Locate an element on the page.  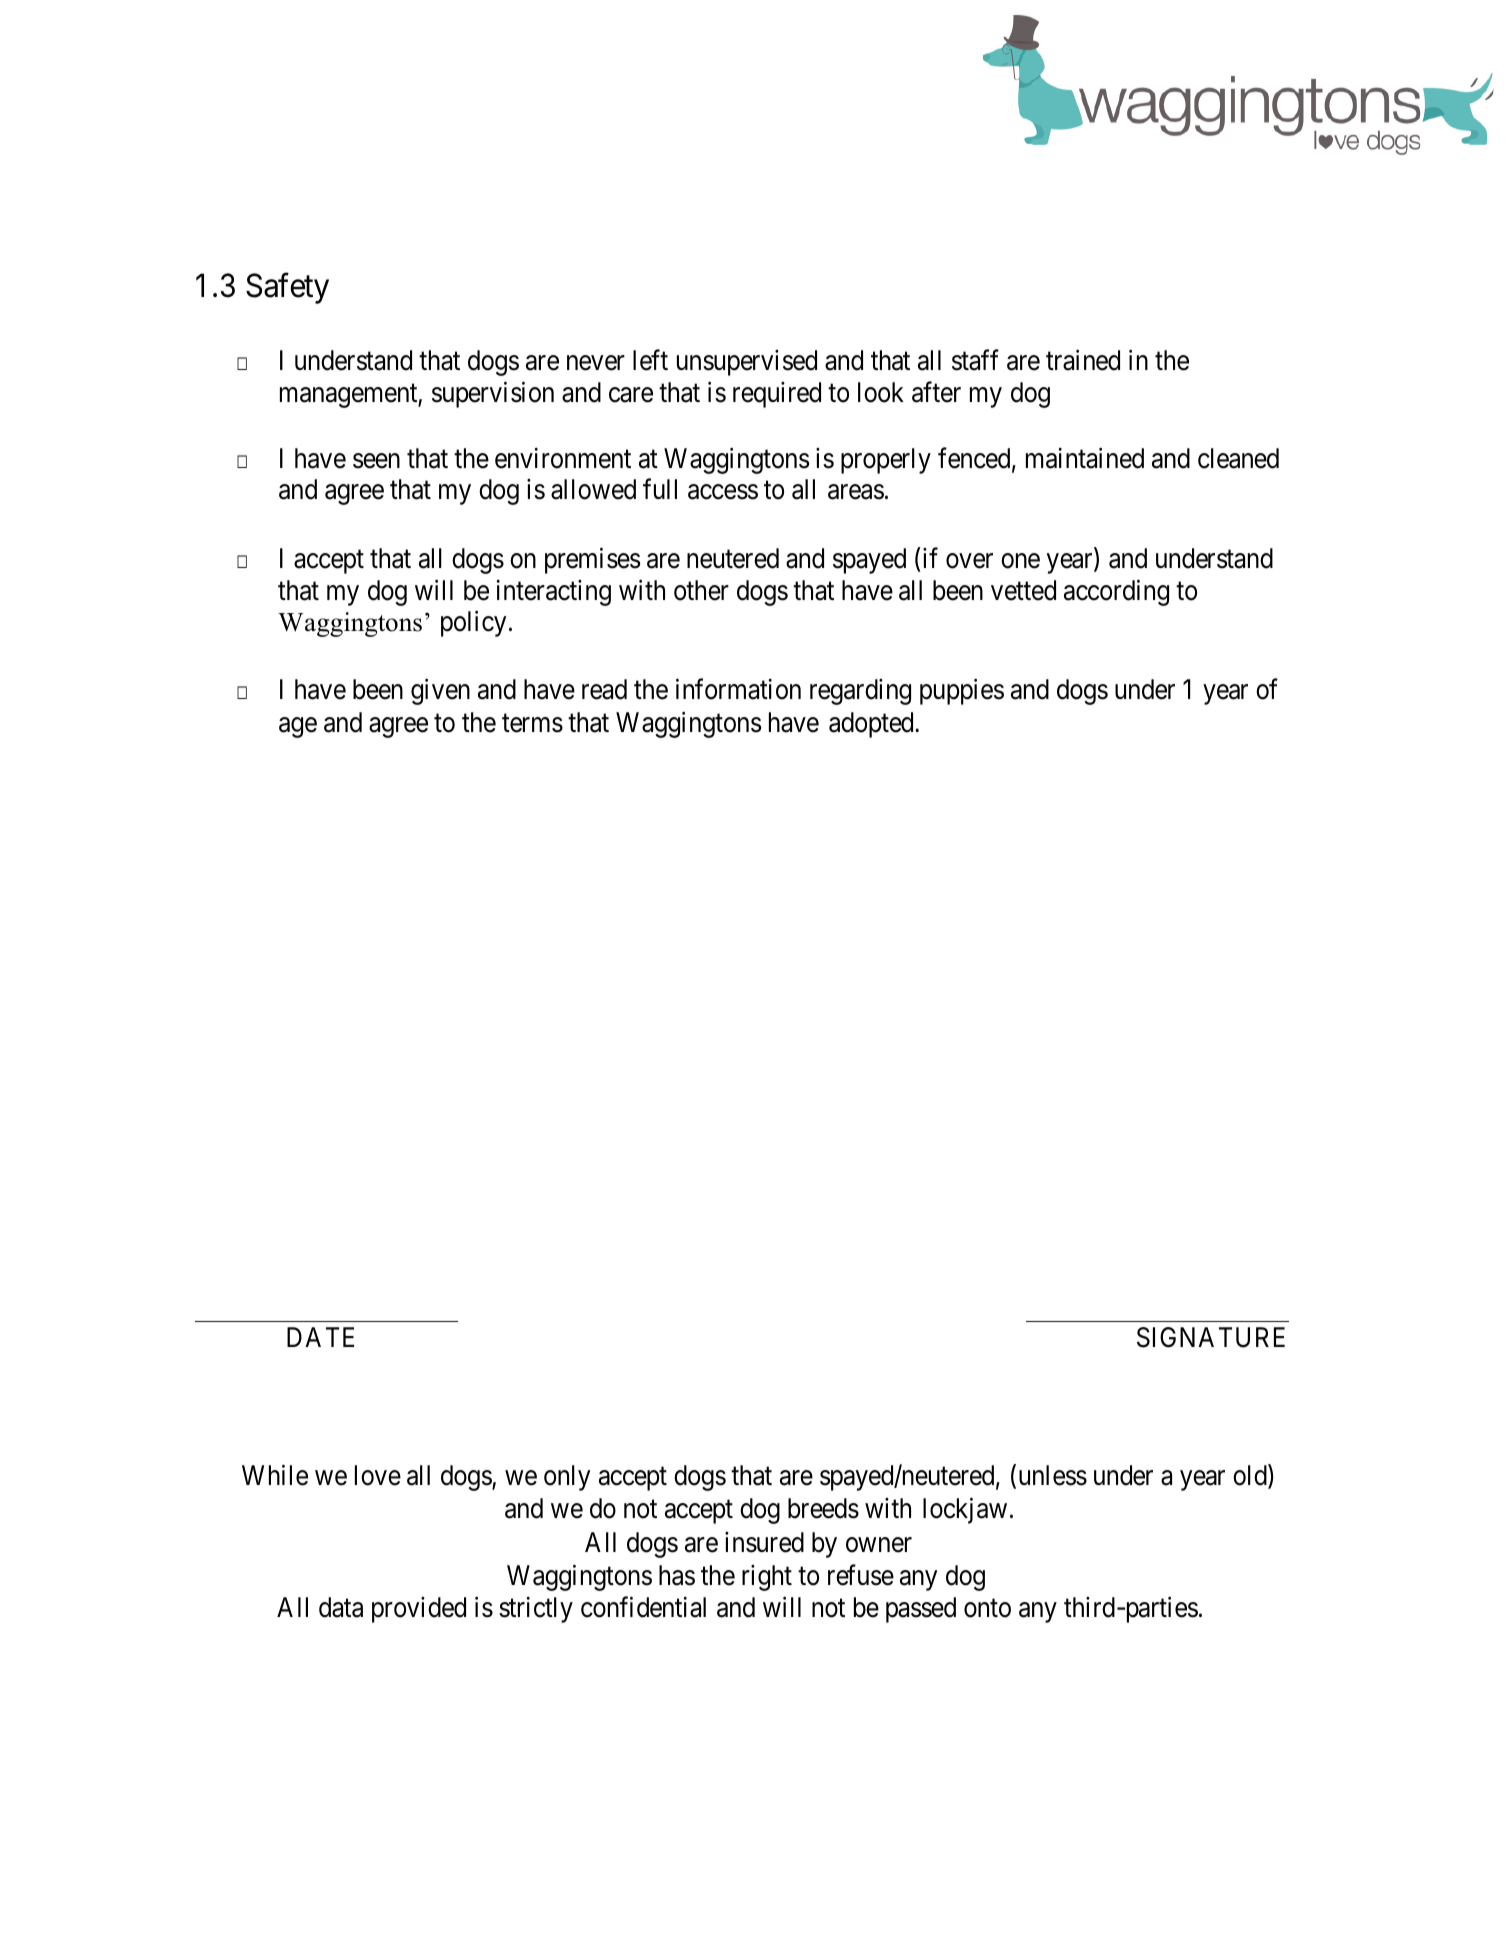
terms is located at coordinates (532, 724).
